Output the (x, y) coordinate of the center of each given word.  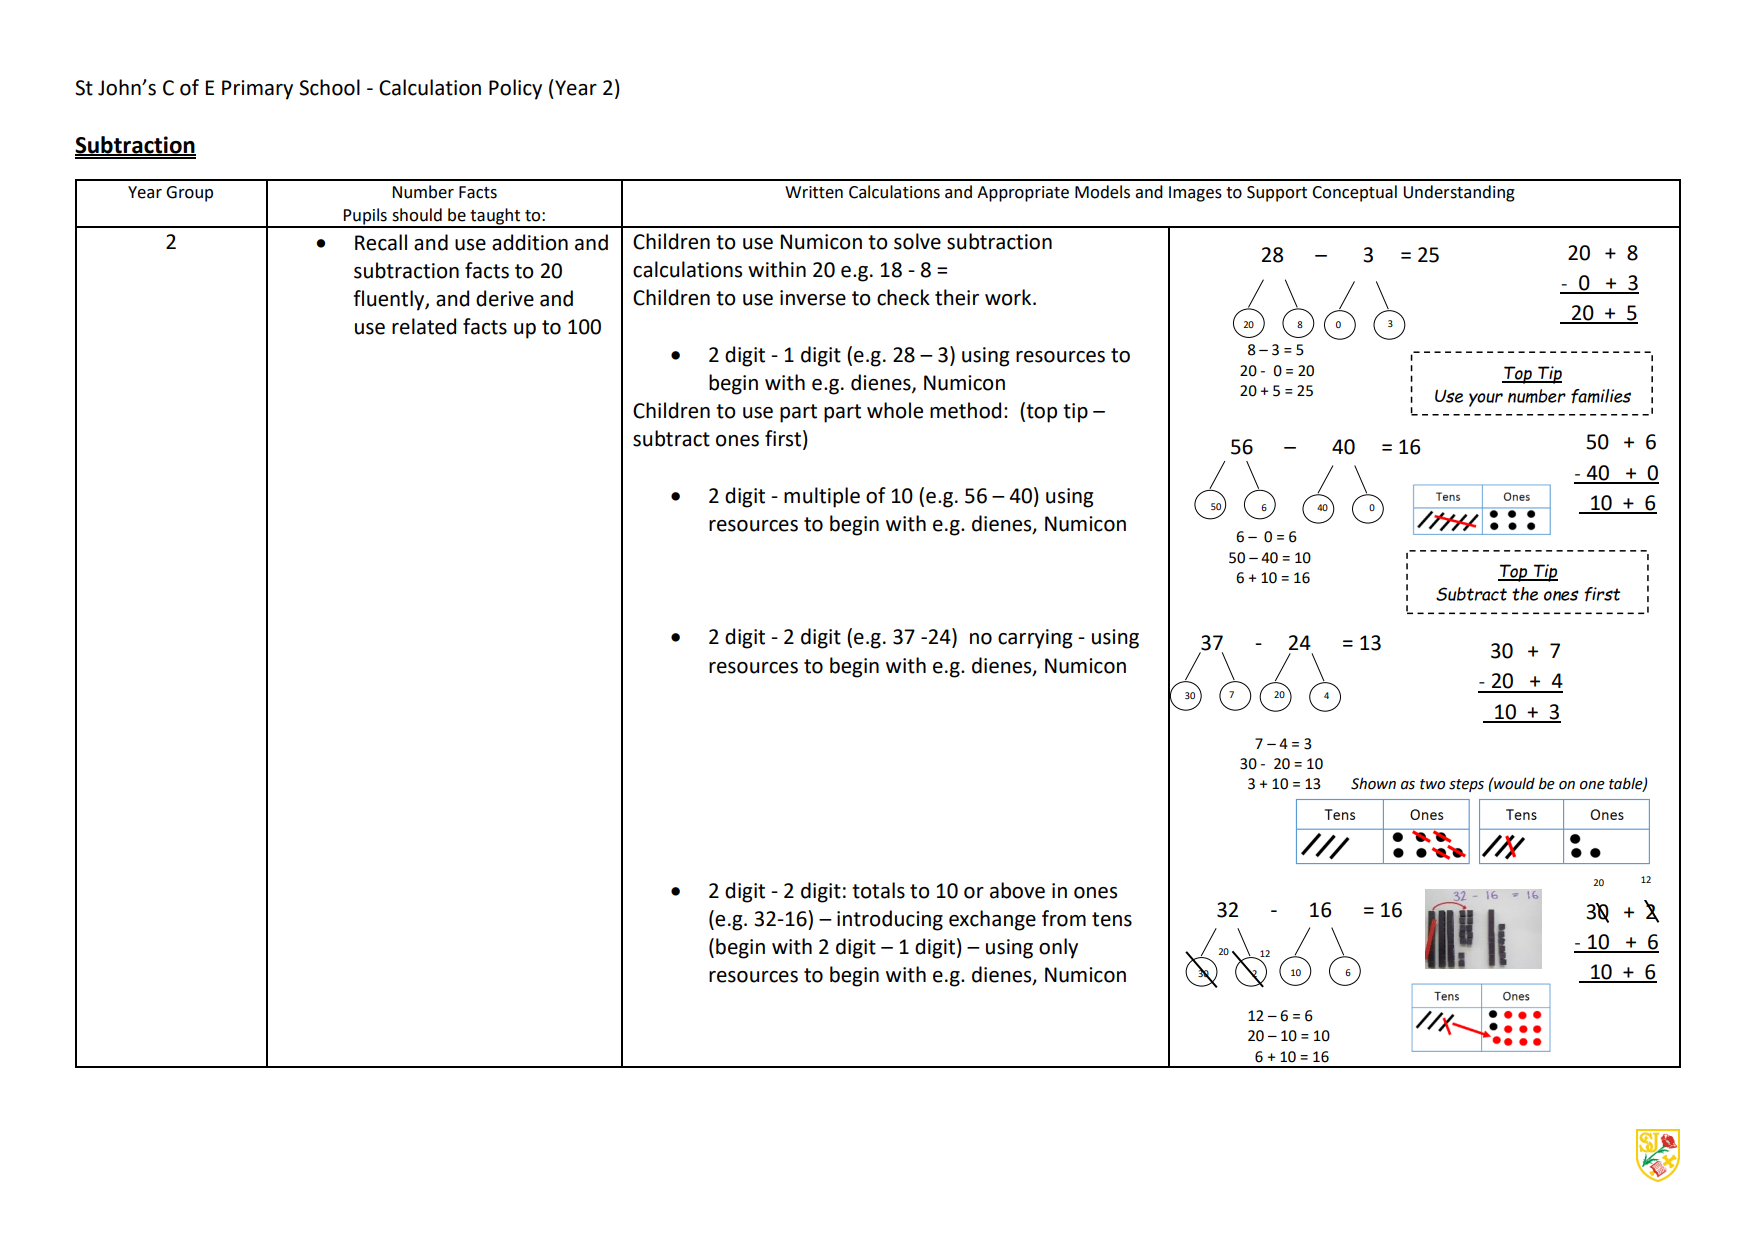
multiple (822, 497)
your (1486, 400)
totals (878, 890)
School (329, 87)
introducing (890, 920)
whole (895, 410)
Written (814, 192)
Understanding (1459, 193)
